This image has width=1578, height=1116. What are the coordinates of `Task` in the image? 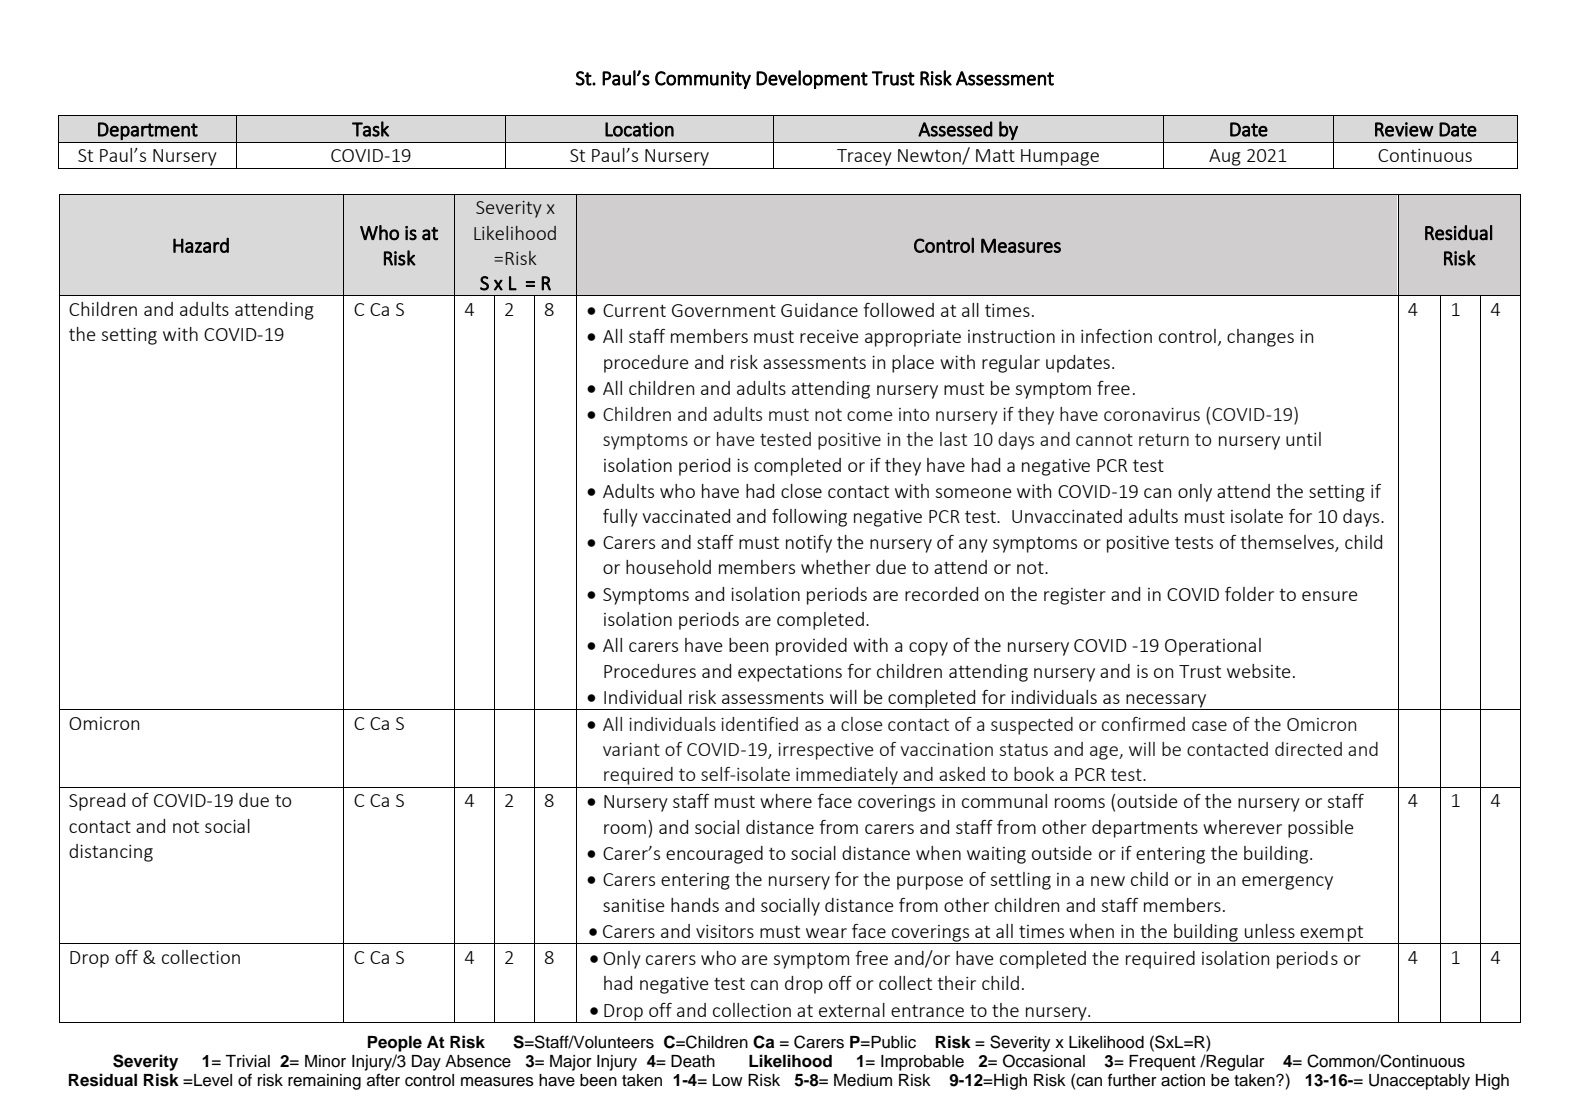 It's located at (370, 129).
